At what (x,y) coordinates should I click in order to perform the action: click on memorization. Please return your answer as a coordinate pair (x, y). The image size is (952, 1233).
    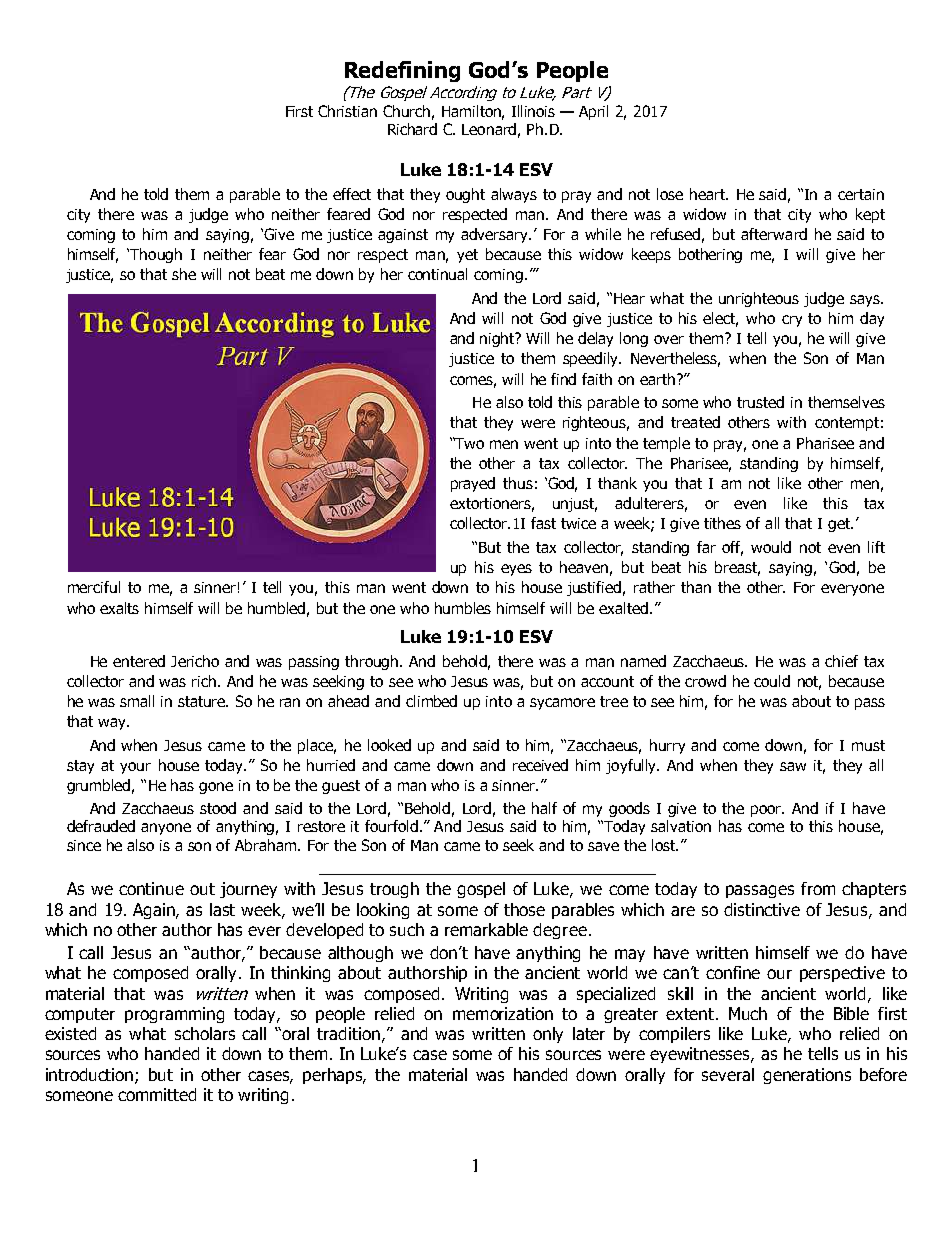
    Looking at the image, I should click on (503, 1013).
